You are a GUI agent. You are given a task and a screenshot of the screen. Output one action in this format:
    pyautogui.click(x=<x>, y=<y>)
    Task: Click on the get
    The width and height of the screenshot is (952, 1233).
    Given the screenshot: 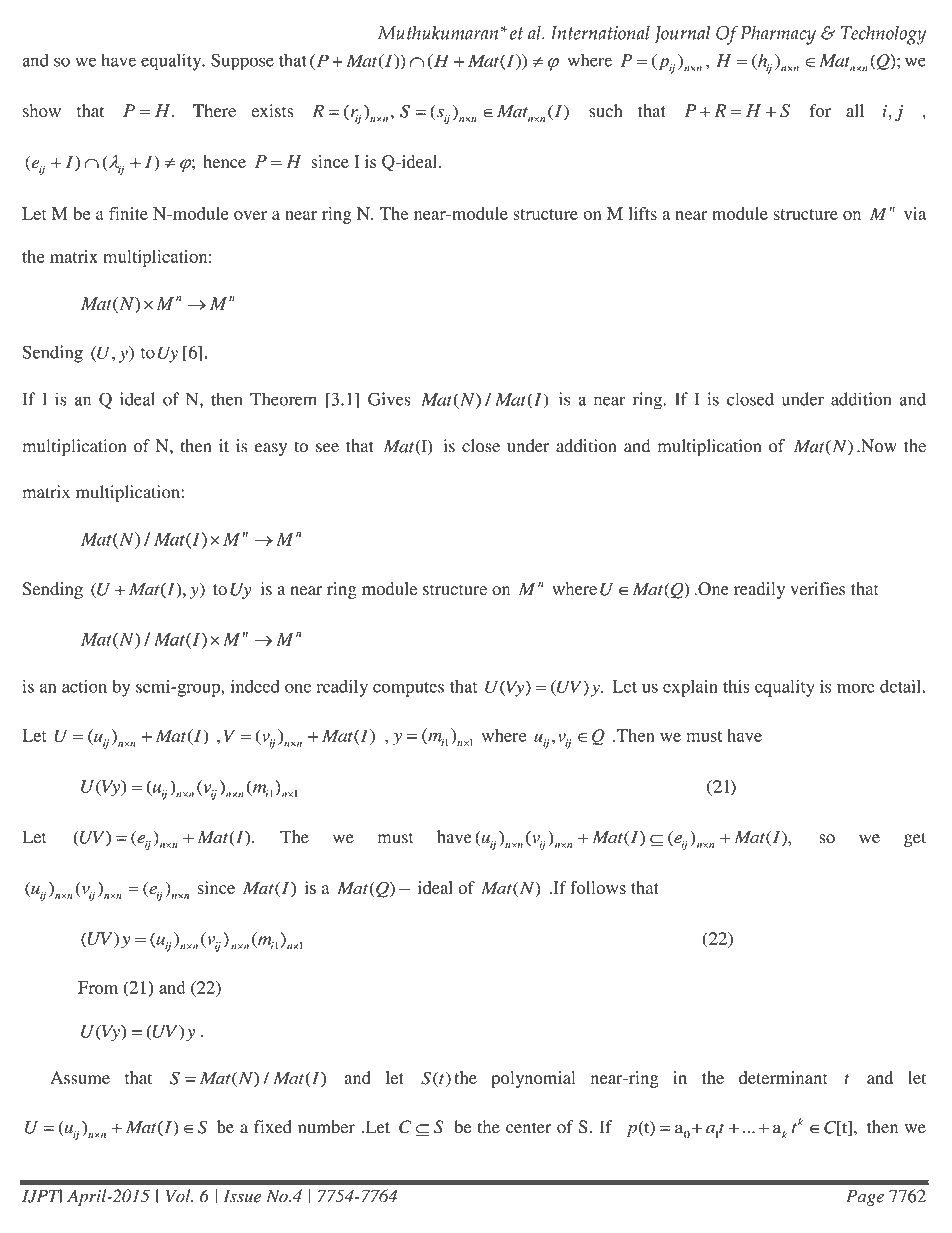 What is the action you would take?
    pyautogui.click(x=915, y=839)
